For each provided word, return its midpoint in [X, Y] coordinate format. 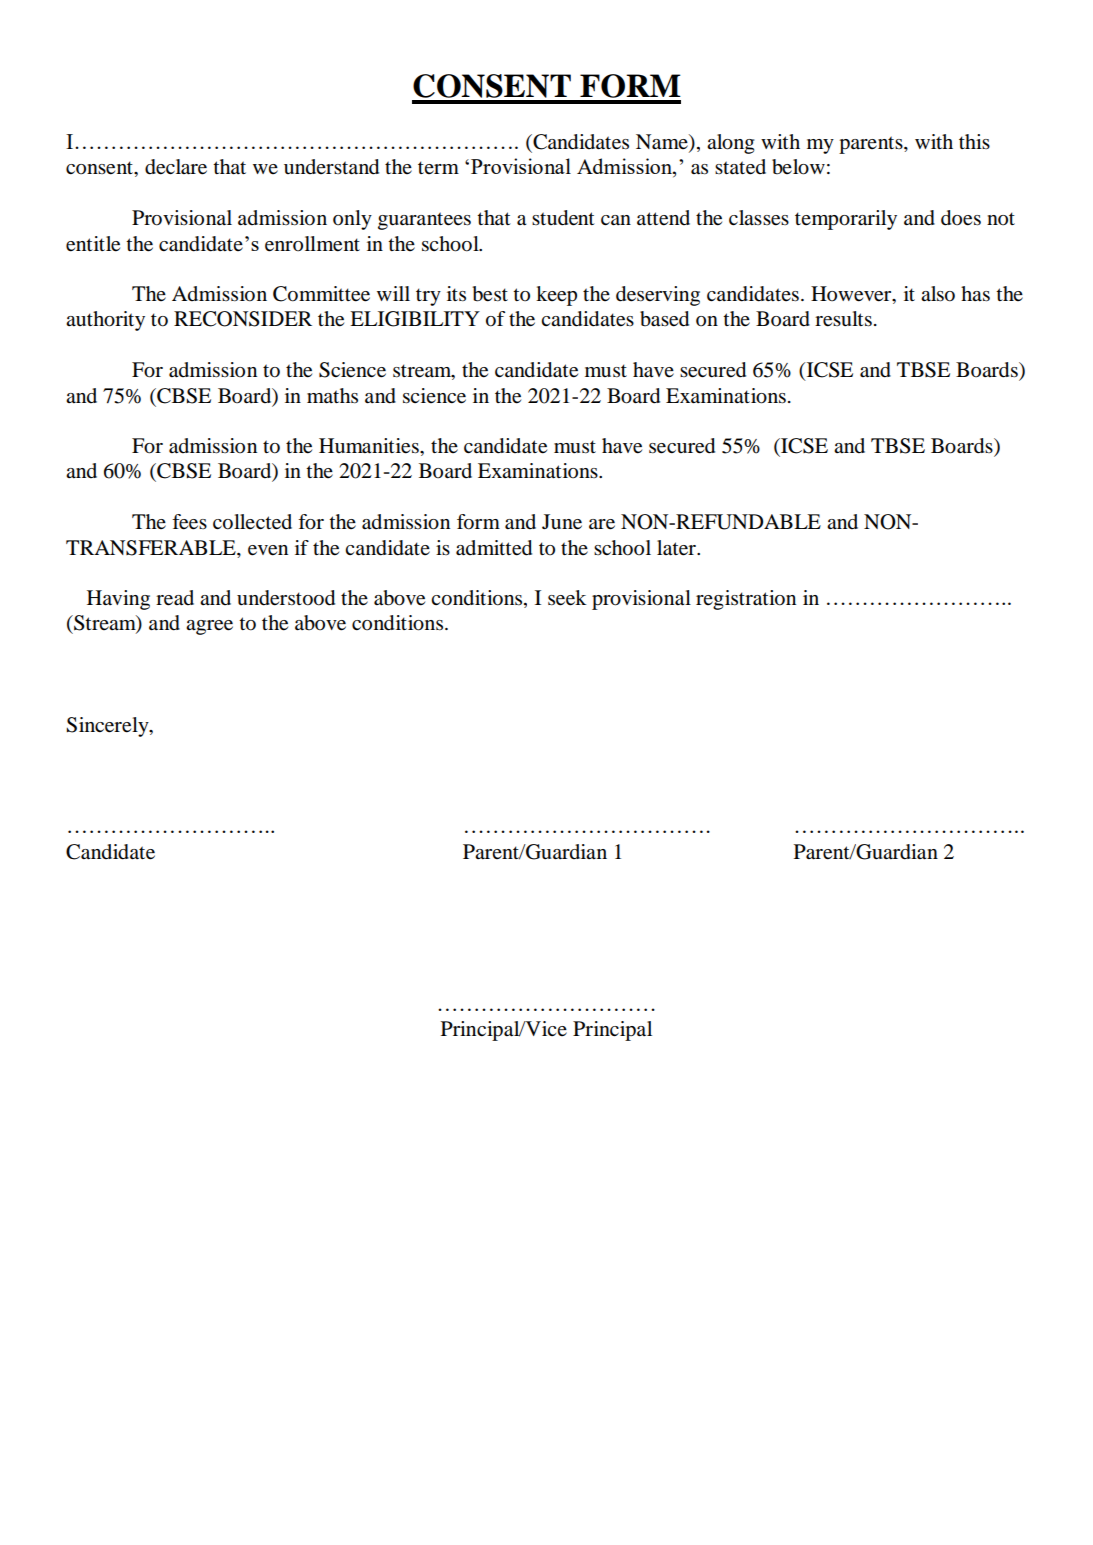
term [438, 167]
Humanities [370, 446]
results [843, 319]
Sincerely [108, 727]
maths [332, 395]
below [798, 167]
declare [176, 167]
